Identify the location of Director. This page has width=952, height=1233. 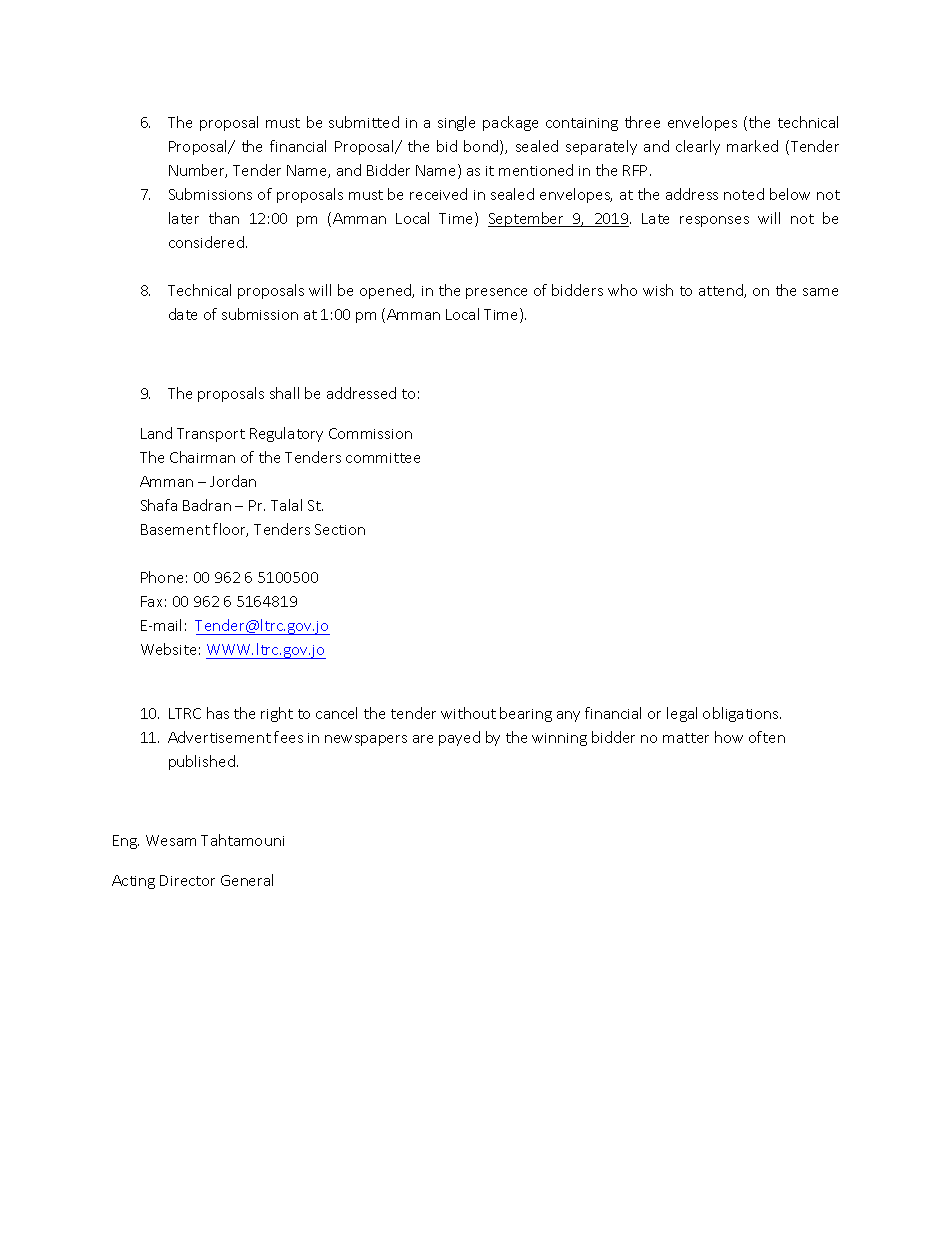
(187, 880).
